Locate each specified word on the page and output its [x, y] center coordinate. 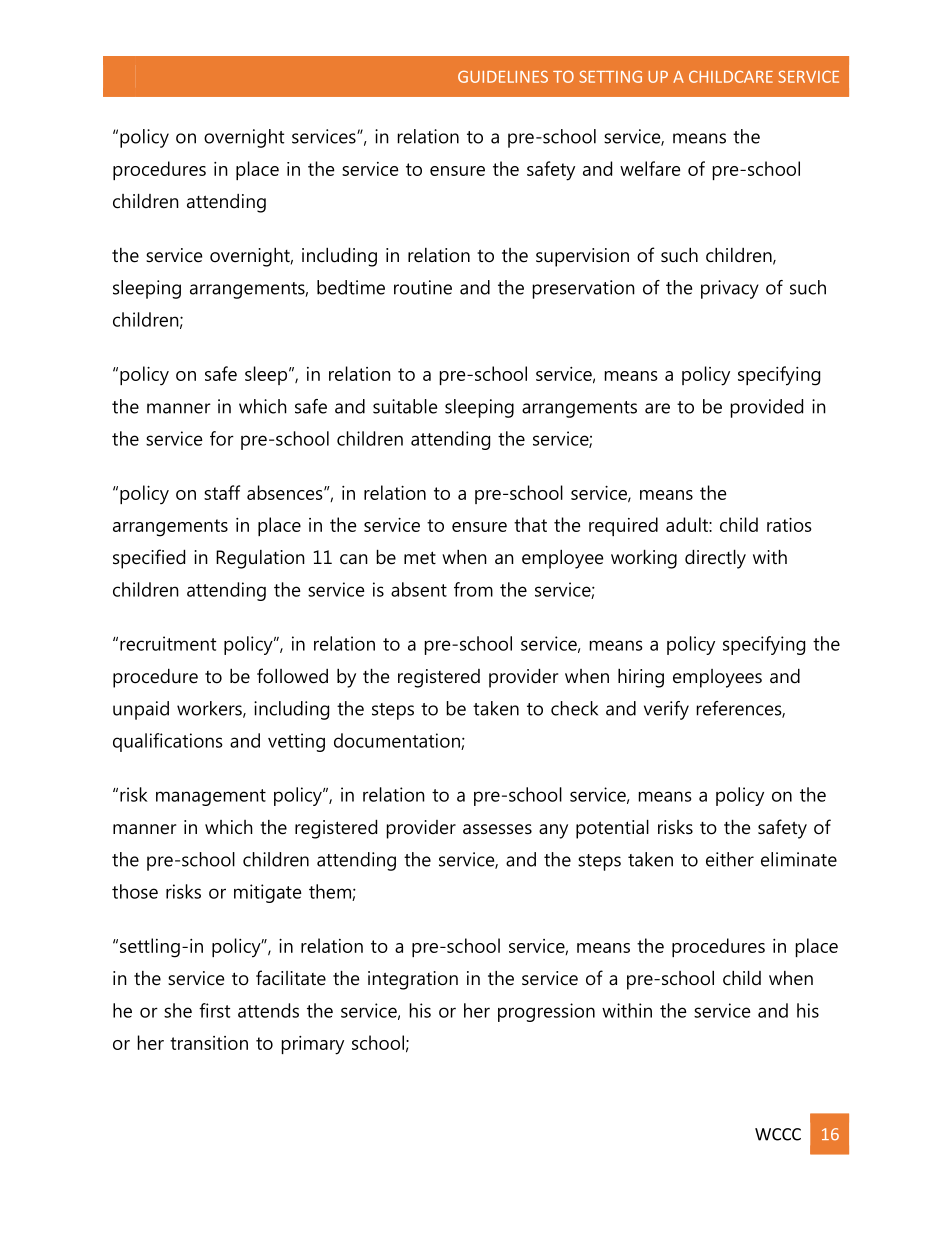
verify [666, 710]
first [214, 1010]
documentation [398, 741]
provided [767, 408]
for [222, 438]
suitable [405, 406]
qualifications [167, 742]
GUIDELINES [503, 77]
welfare [650, 168]
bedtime [351, 287]
